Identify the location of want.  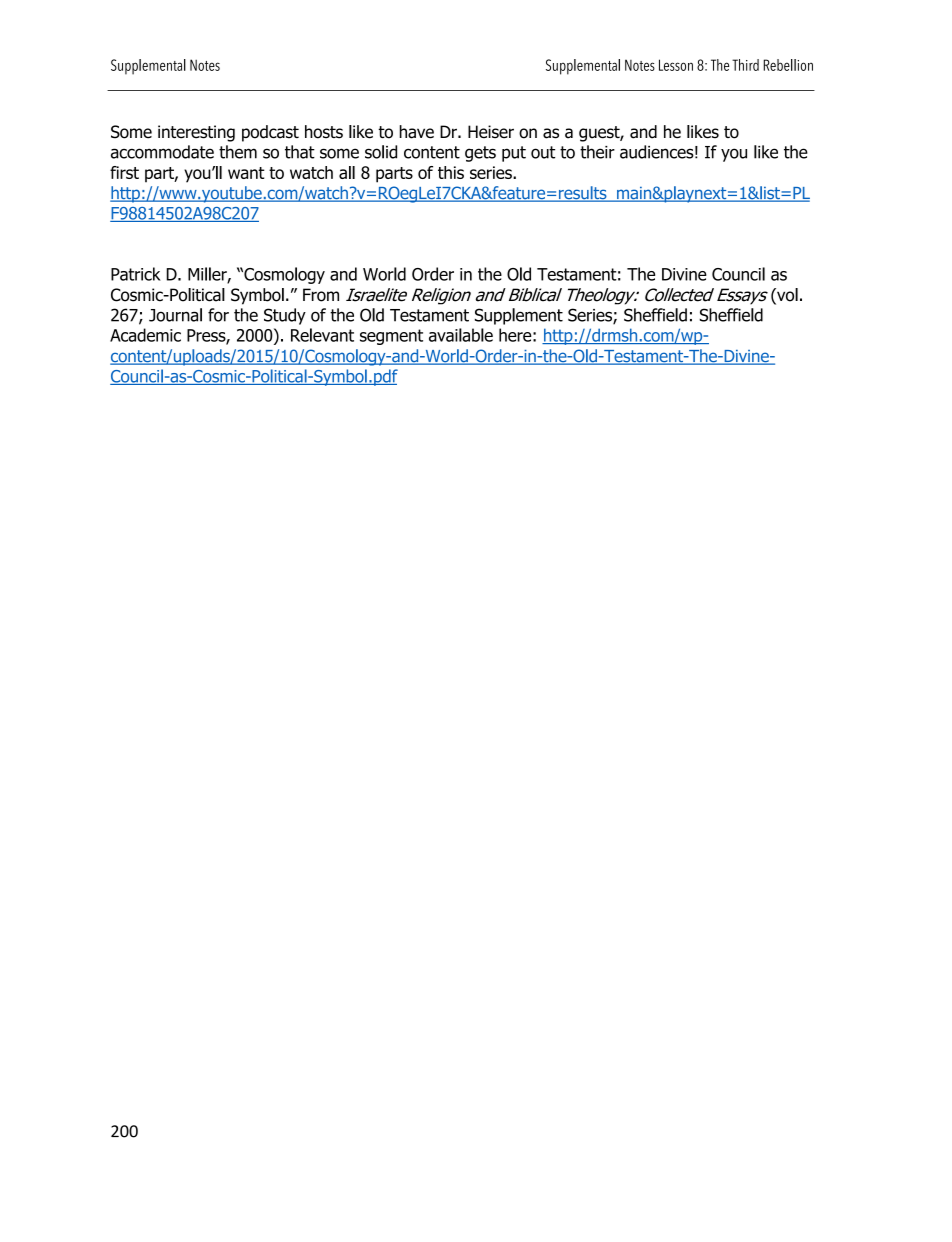
(246, 173).
